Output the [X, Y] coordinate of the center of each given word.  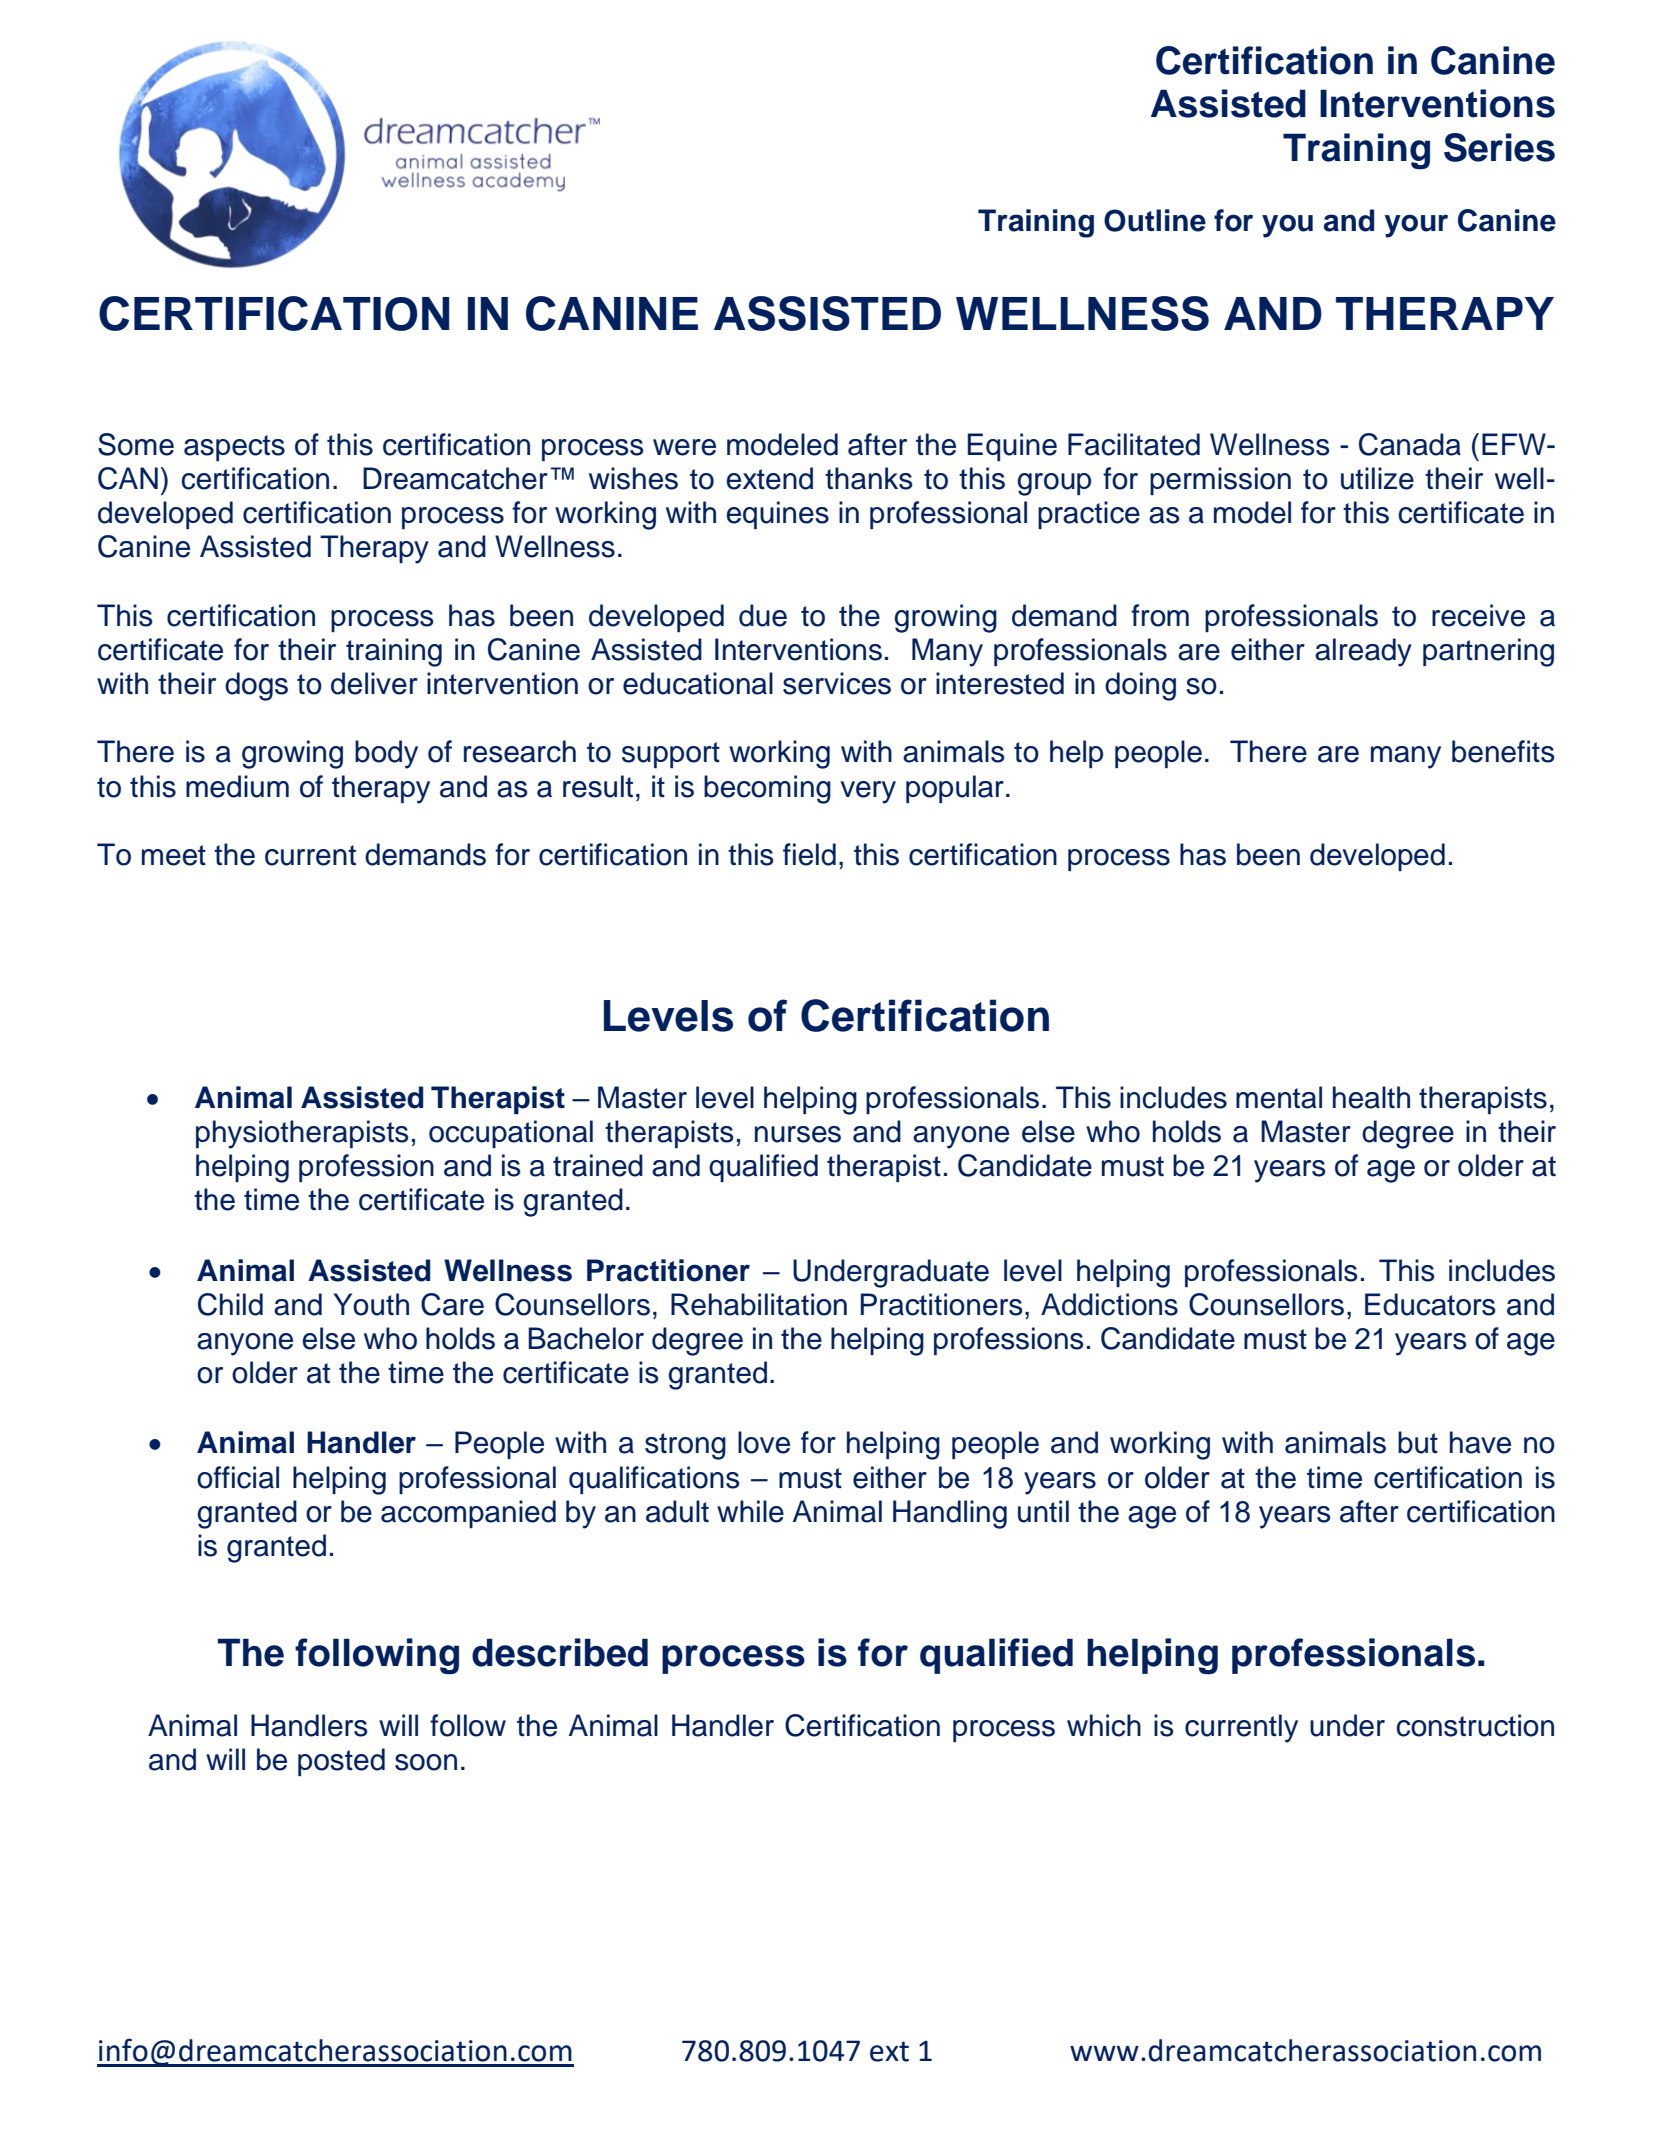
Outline [1155, 220]
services [837, 683]
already [1363, 652]
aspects [234, 448]
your [1416, 226]
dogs [256, 686]
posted [341, 1762]
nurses [798, 1134]
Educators [1430, 1304]
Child [230, 1304]
